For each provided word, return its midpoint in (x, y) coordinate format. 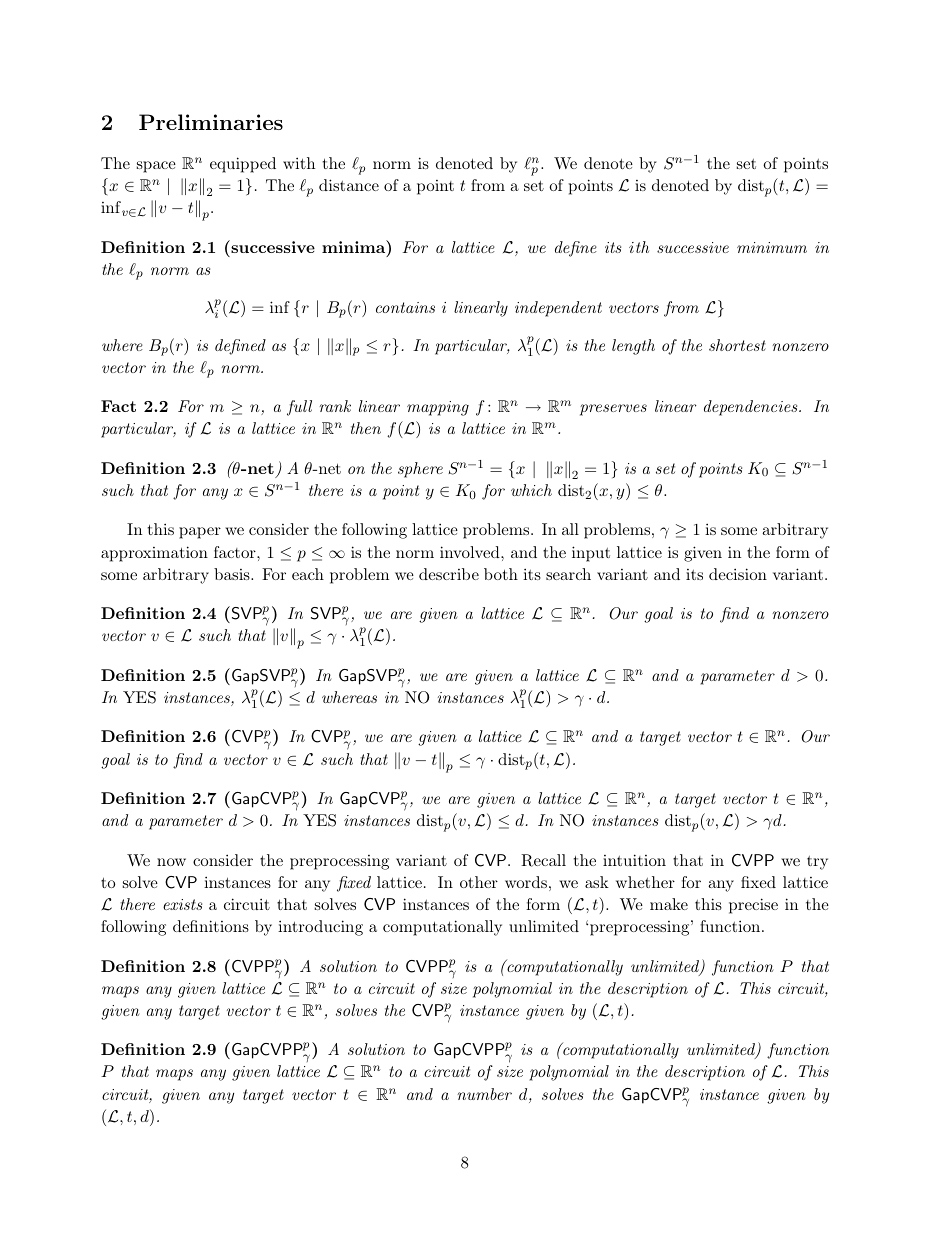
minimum (772, 247)
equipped (243, 165)
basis (233, 574)
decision (738, 574)
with (299, 163)
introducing (320, 928)
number (485, 1094)
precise (753, 906)
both (501, 574)
